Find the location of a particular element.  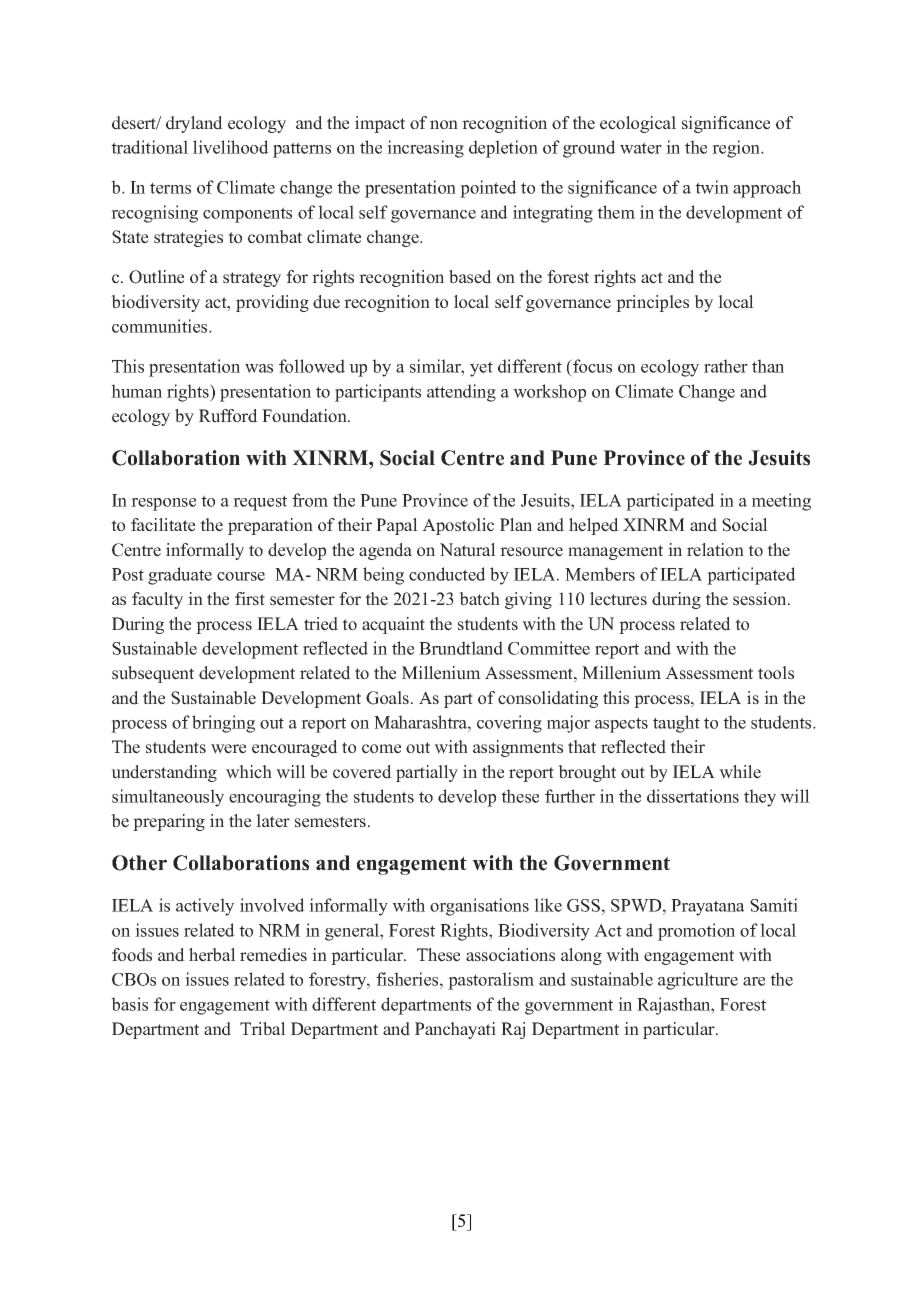

Tribal is located at coordinates (263, 1029).
